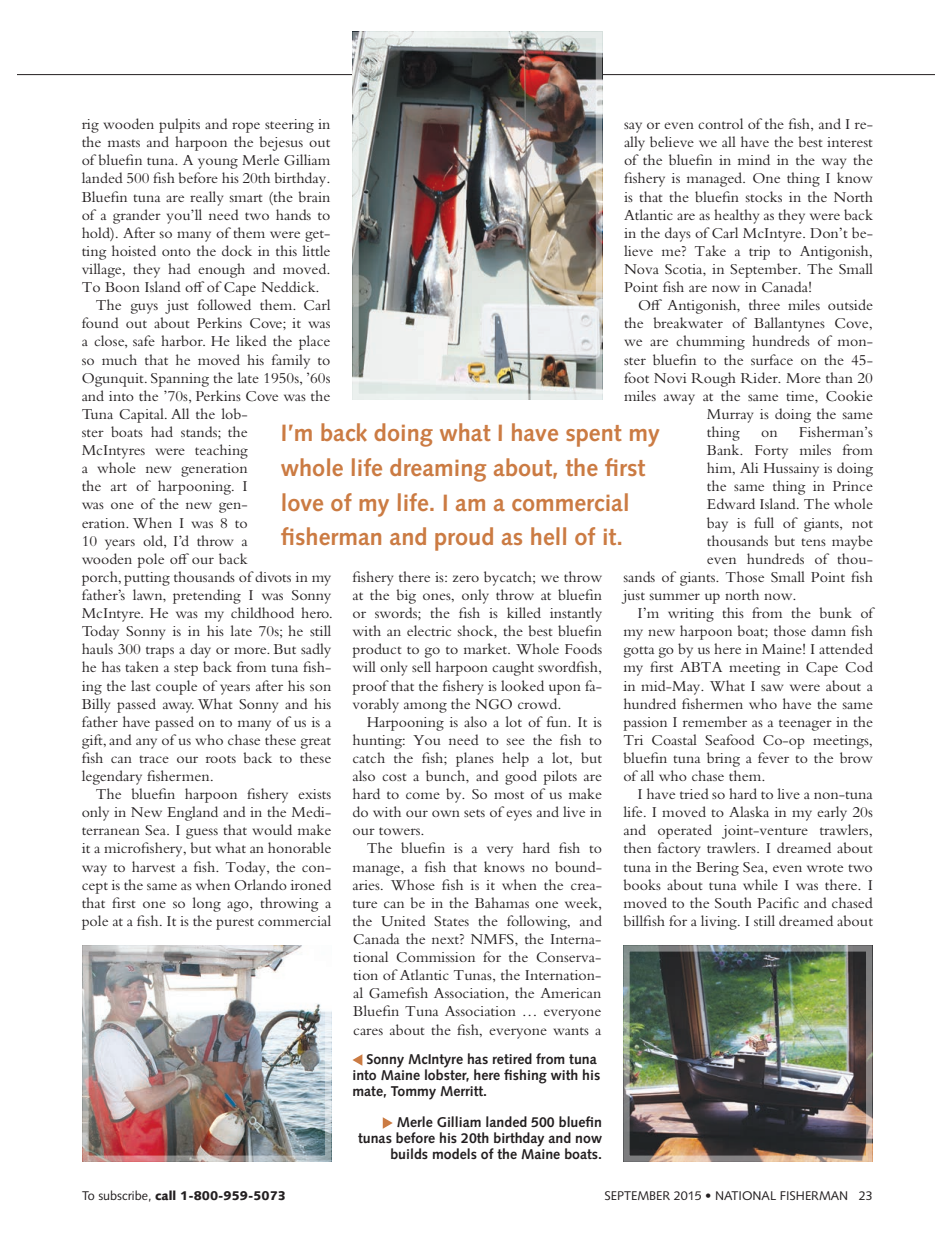 The width and height of the image is (952, 1233). What do you see at coordinates (165, 1195) in the image?
I see `call` at bounding box center [165, 1195].
